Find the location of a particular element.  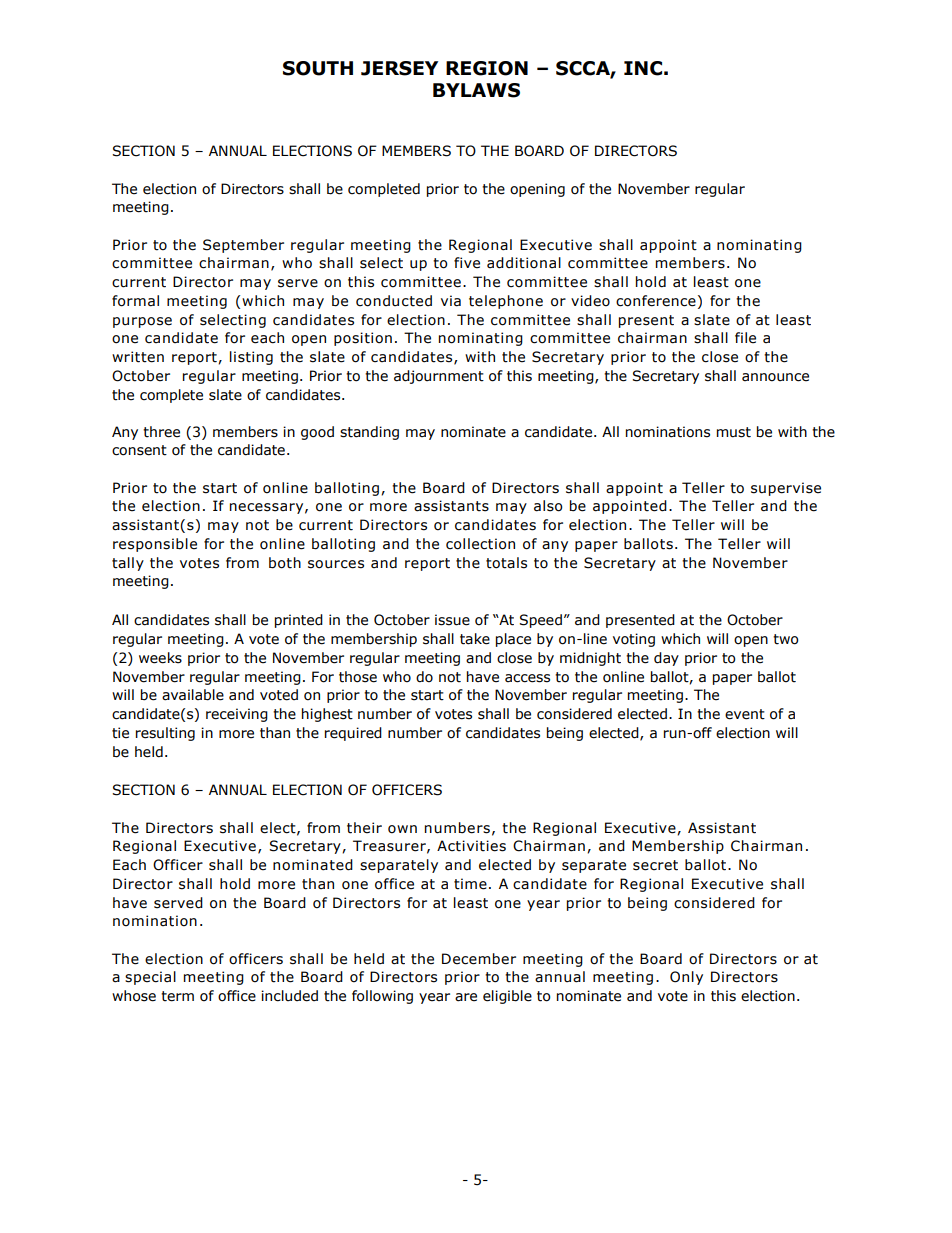

BYLAWS is located at coordinates (476, 90).
